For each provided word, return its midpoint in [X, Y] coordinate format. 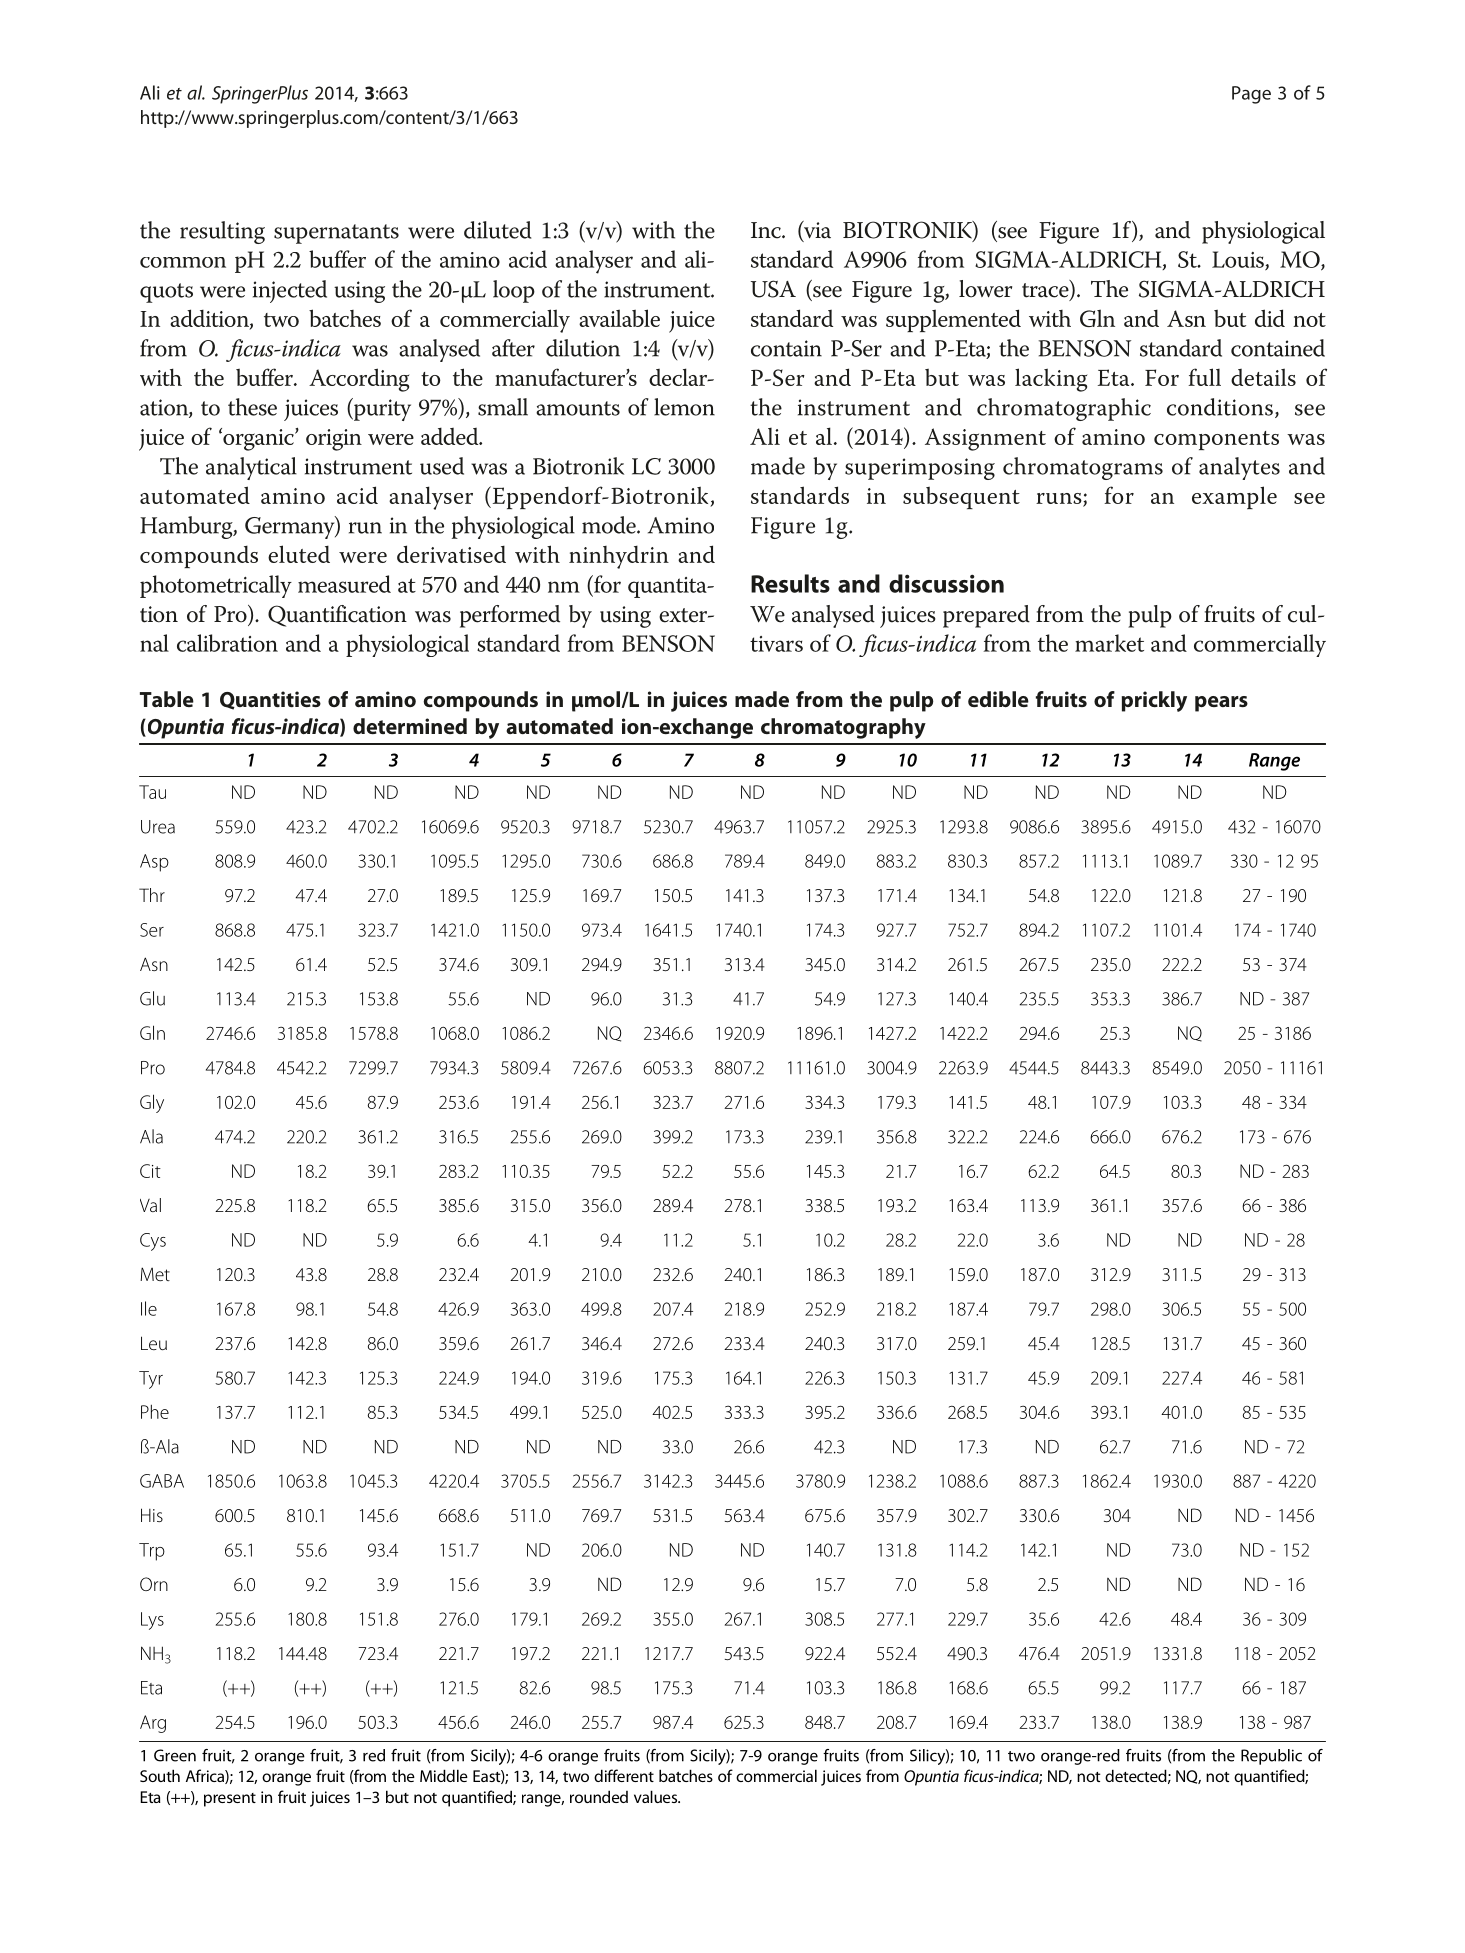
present [230, 1800]
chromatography [843, 728]
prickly [1154, 701]
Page [1251, 95]
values [657, 1796]
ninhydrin [619, 557]
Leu [154, 1343]
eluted [299, 554]
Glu [152, 998]
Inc [767, 230]
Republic [1271, 1757]
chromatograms [1083, 468]
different [624, 1775]
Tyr [151, 1380]
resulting [222, 232]
